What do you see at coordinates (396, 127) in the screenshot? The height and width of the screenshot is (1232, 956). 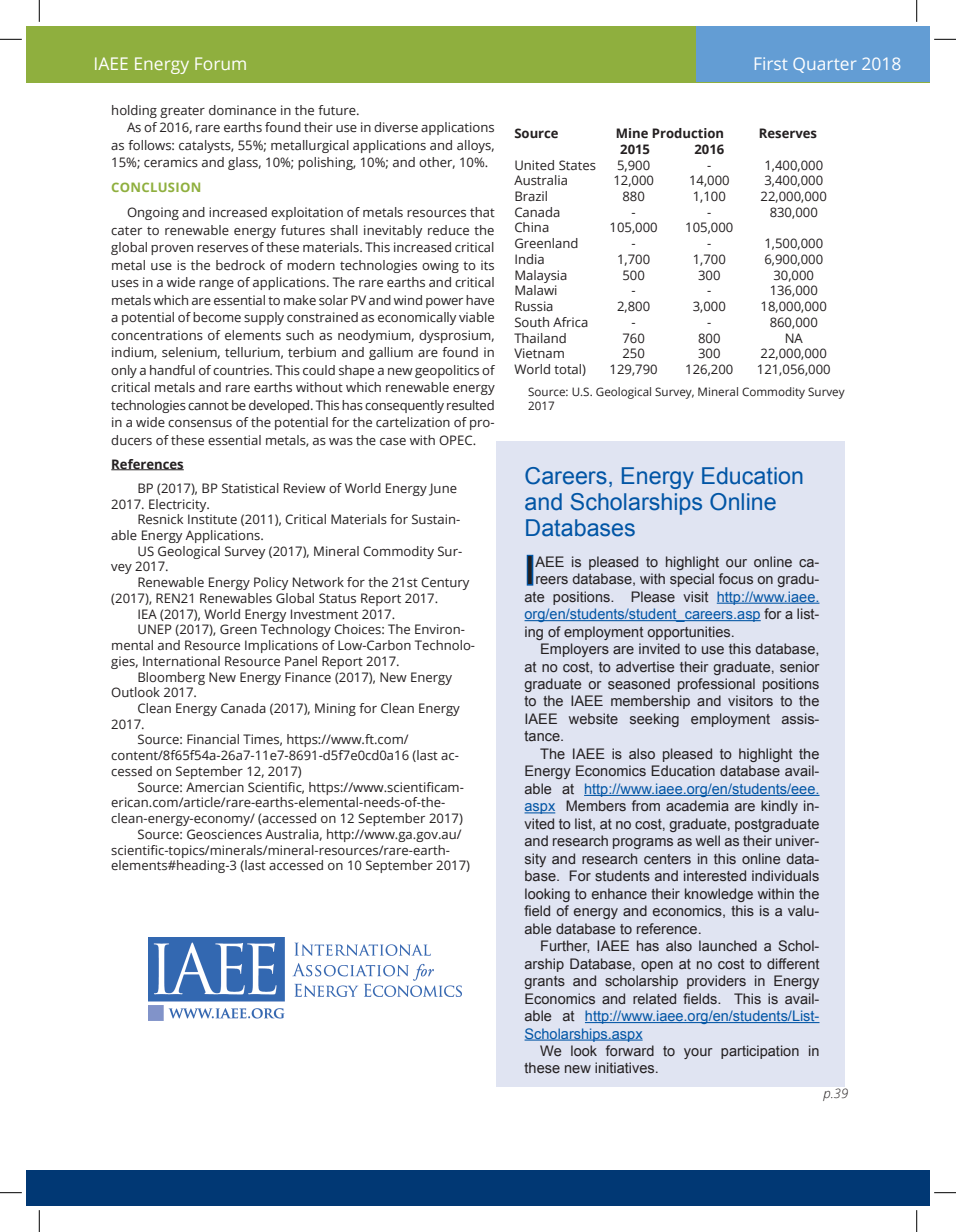 I see `diverse` at bounding box center [396, 127].
